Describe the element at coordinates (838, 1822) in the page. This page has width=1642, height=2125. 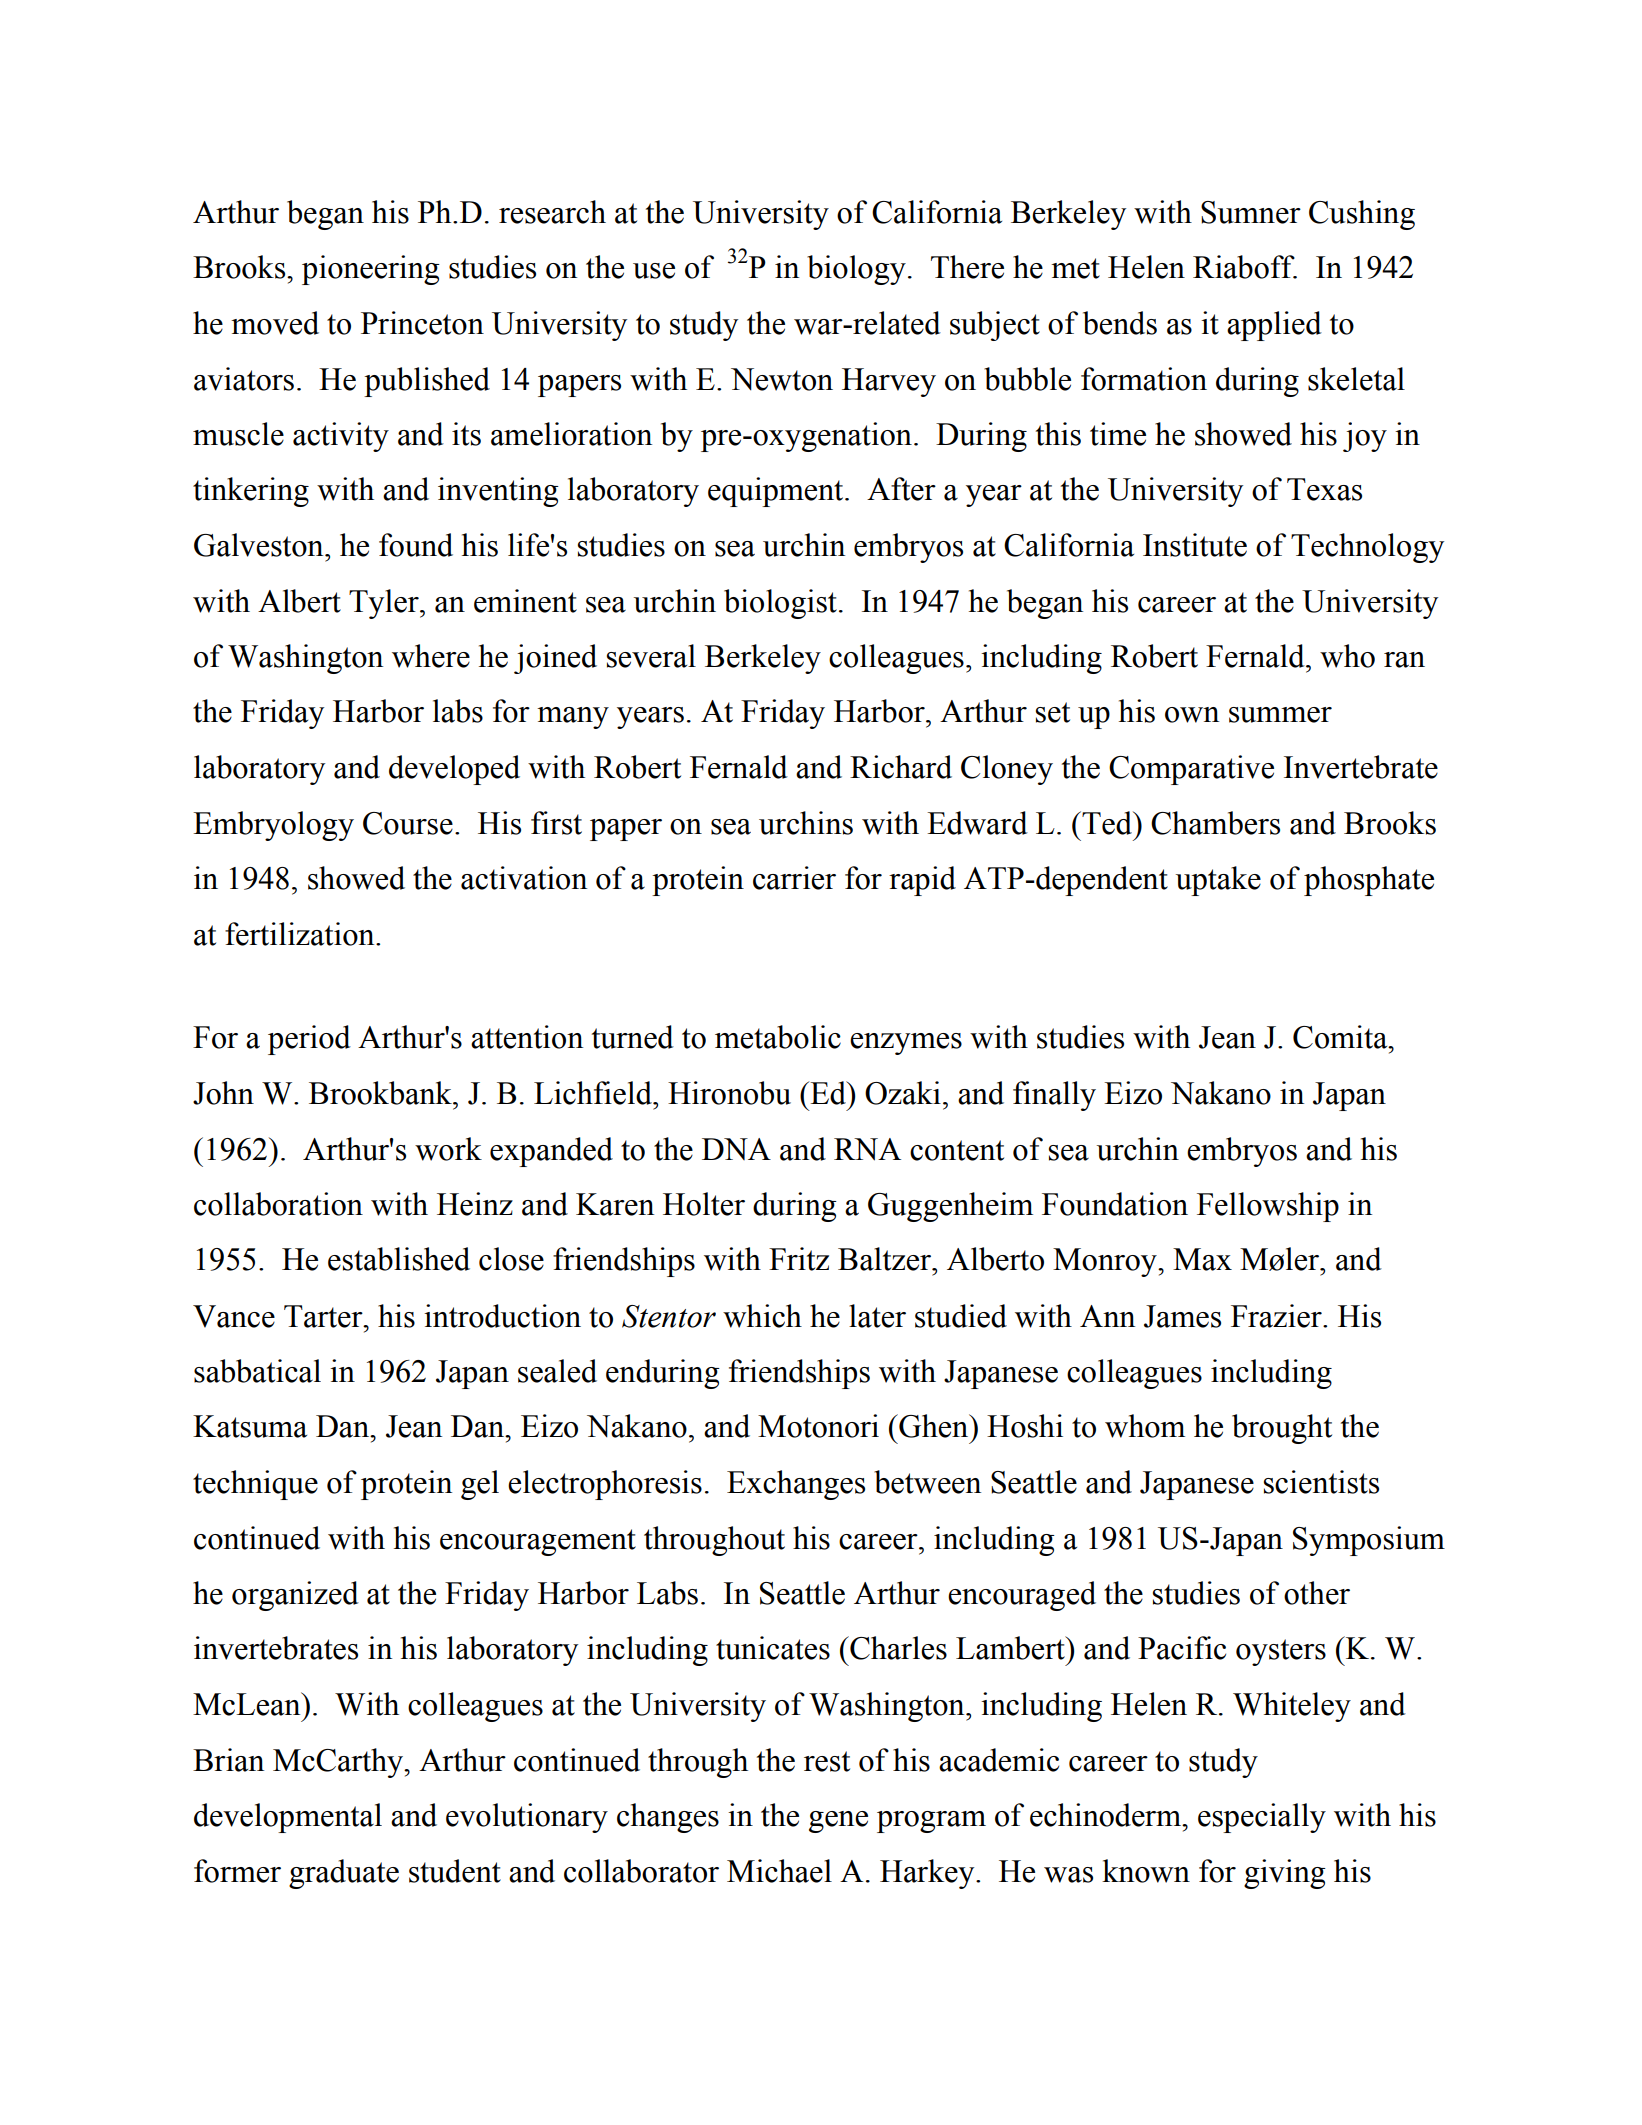
I see `gene` at that location.
